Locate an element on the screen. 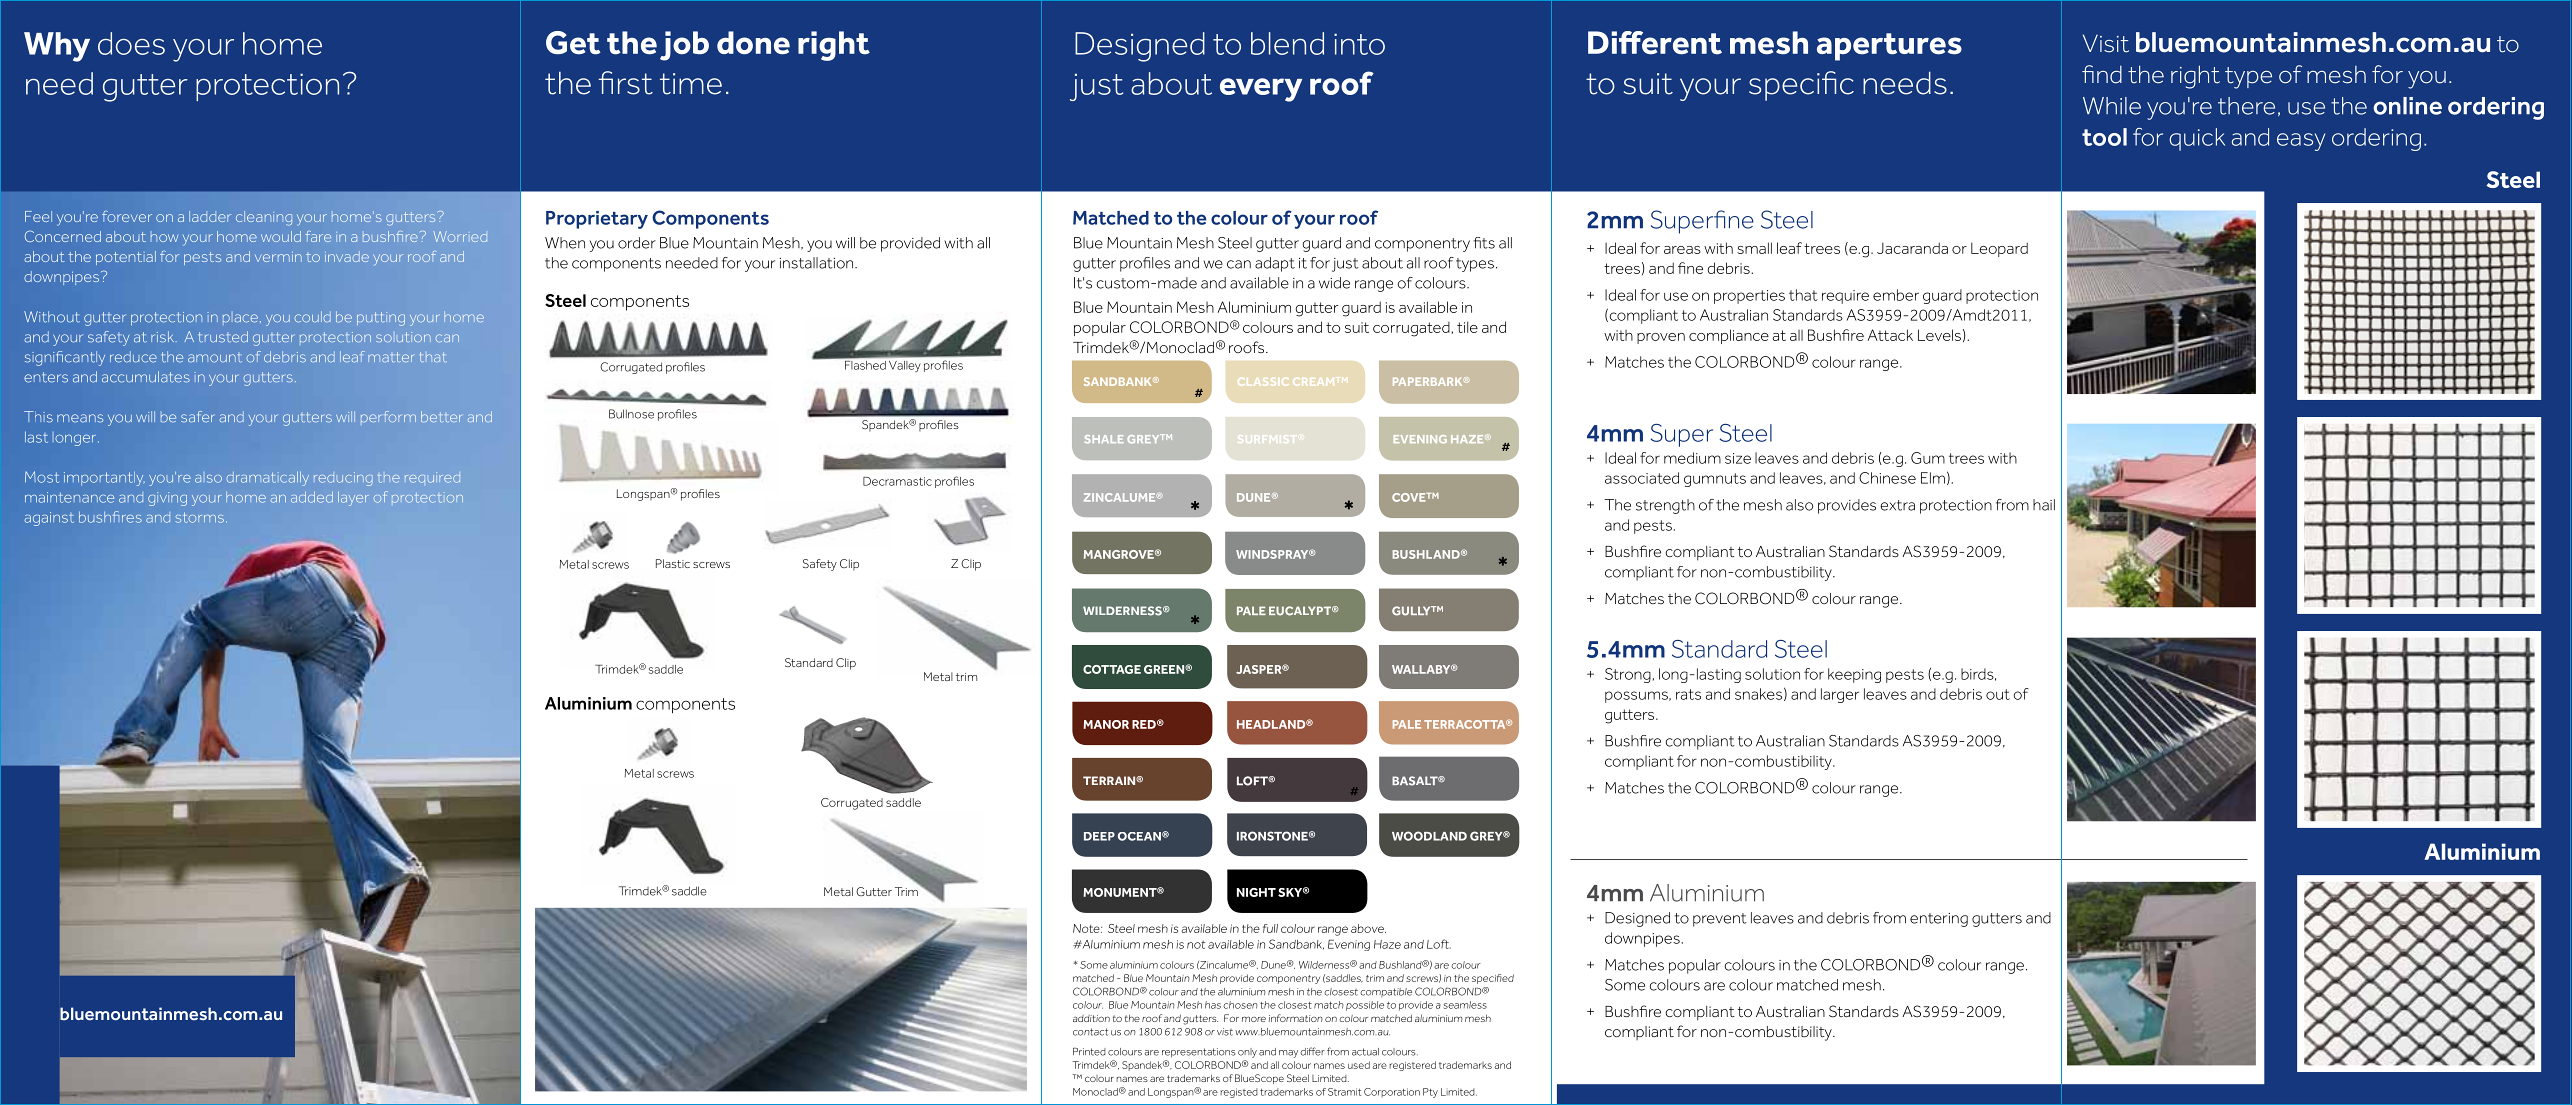 The height and width of the screenshot is (1105, 2572). DEEP is located at coordinates (1099, 836).
